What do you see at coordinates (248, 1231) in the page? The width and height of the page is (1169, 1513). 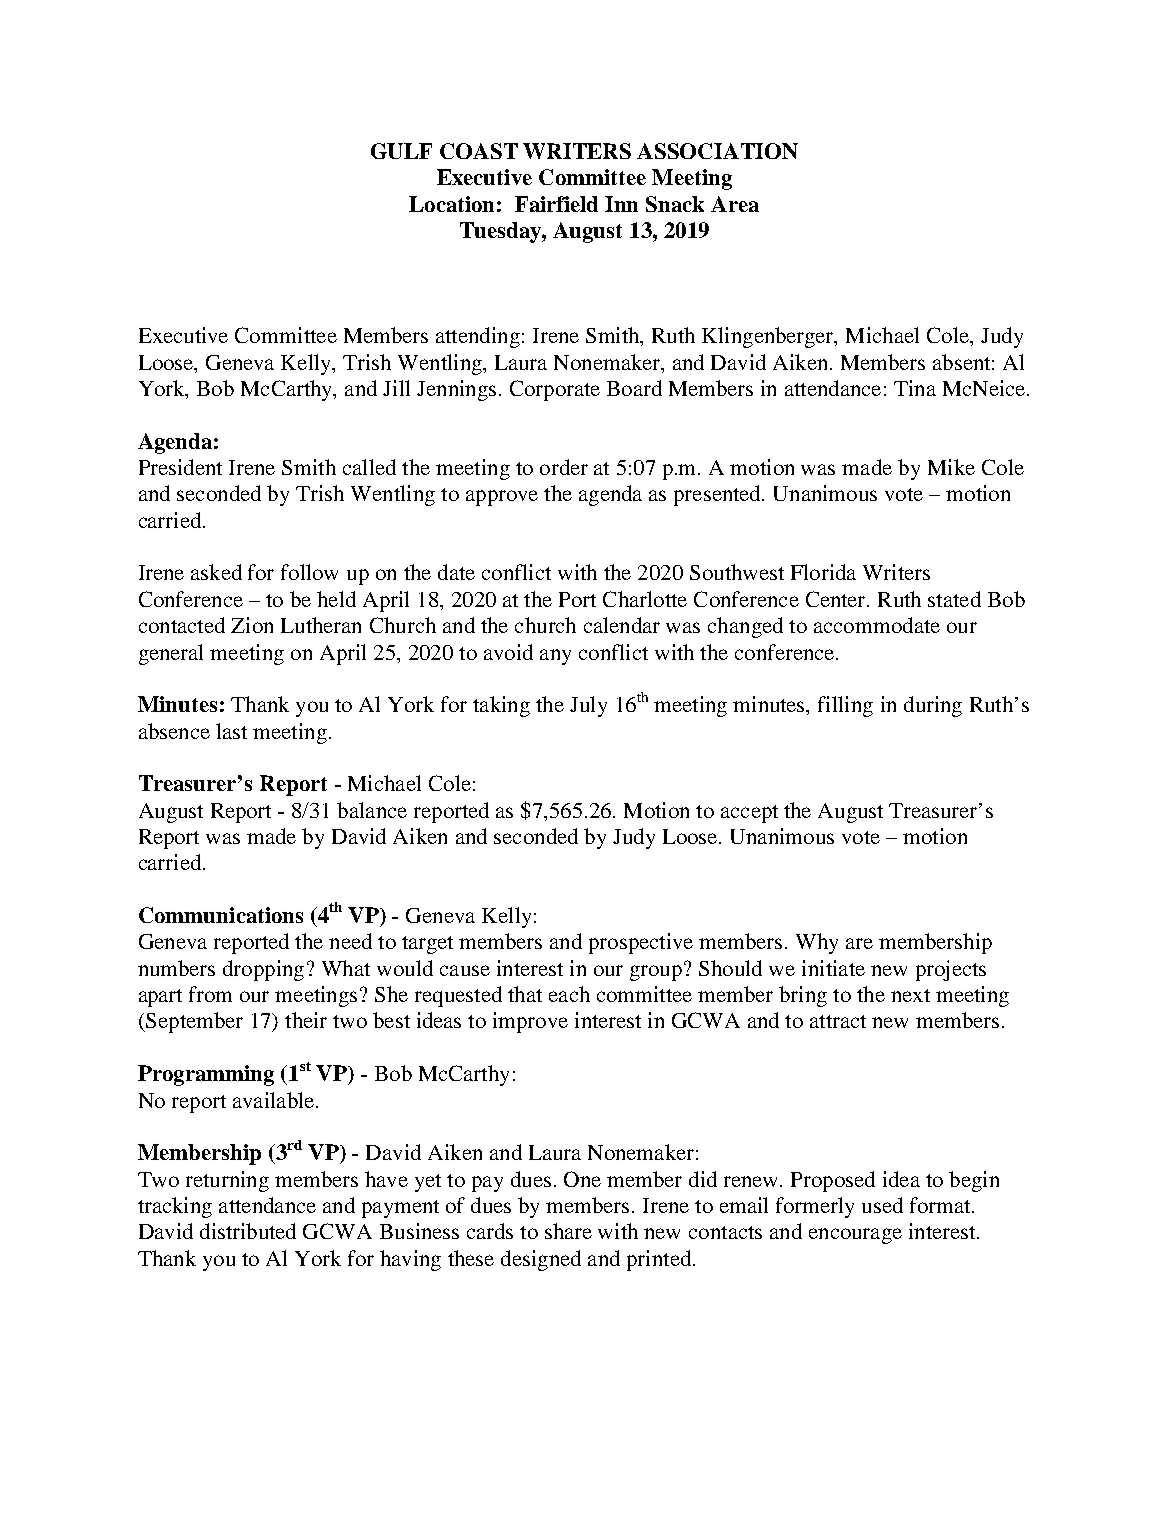 I see `distributed` at bounding box center [248, 1231].
